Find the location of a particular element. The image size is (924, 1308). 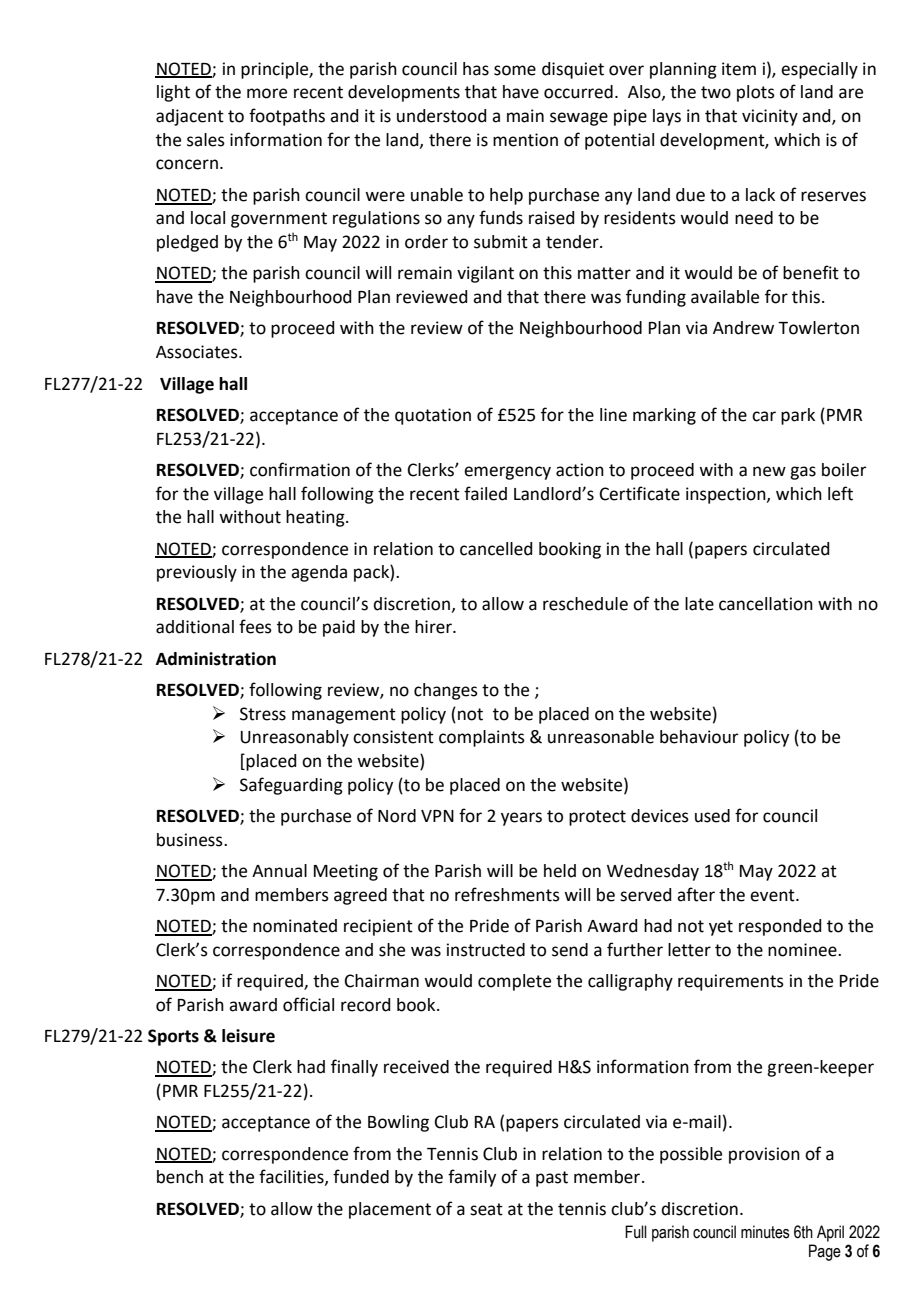

some is located at coordinates (515, 70).
